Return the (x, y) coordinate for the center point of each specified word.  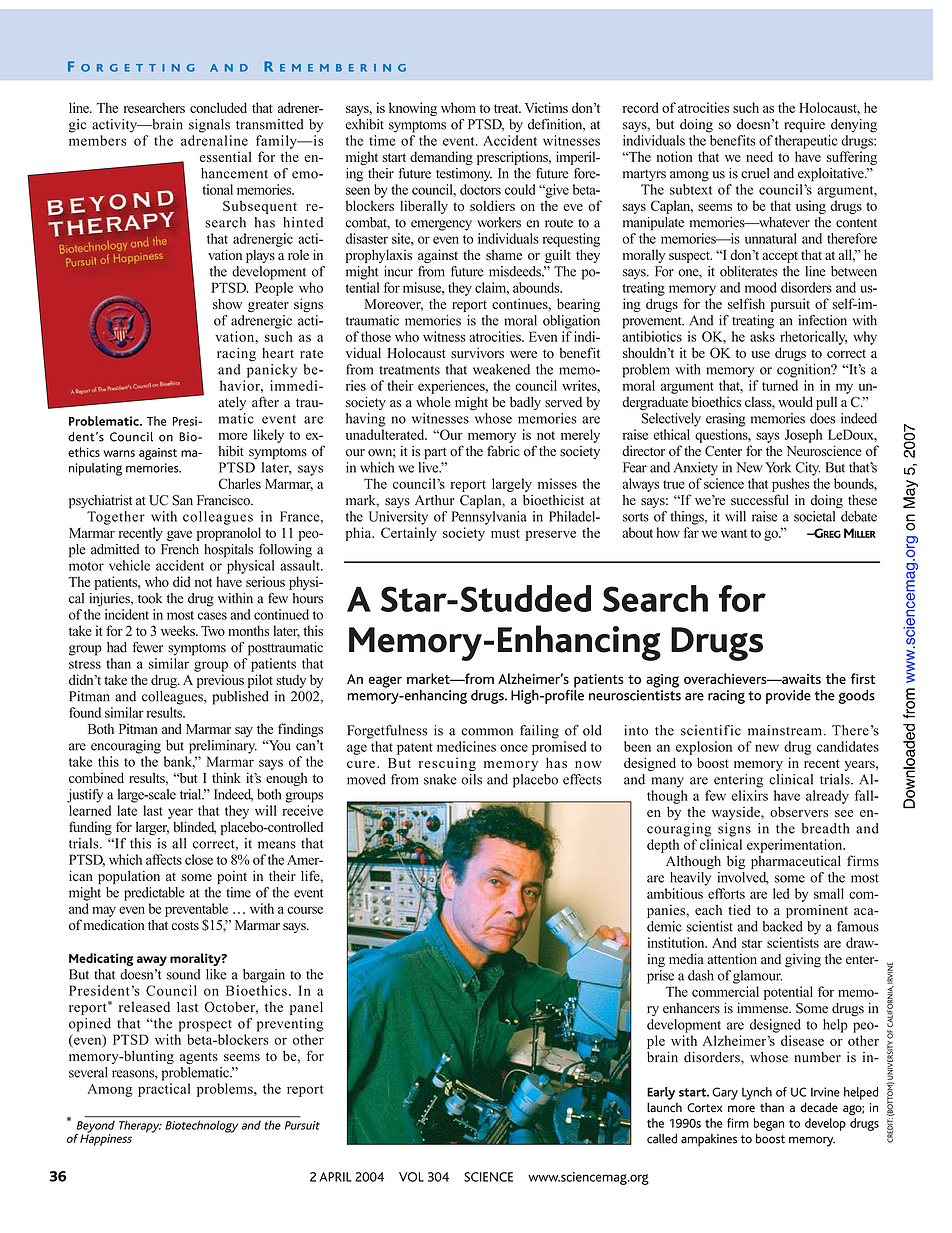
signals (209, 126)
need (759, 156)
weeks (179, 630)
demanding (441, 158)
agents (199, 1058)
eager (385, 682)
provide (788, 697)
